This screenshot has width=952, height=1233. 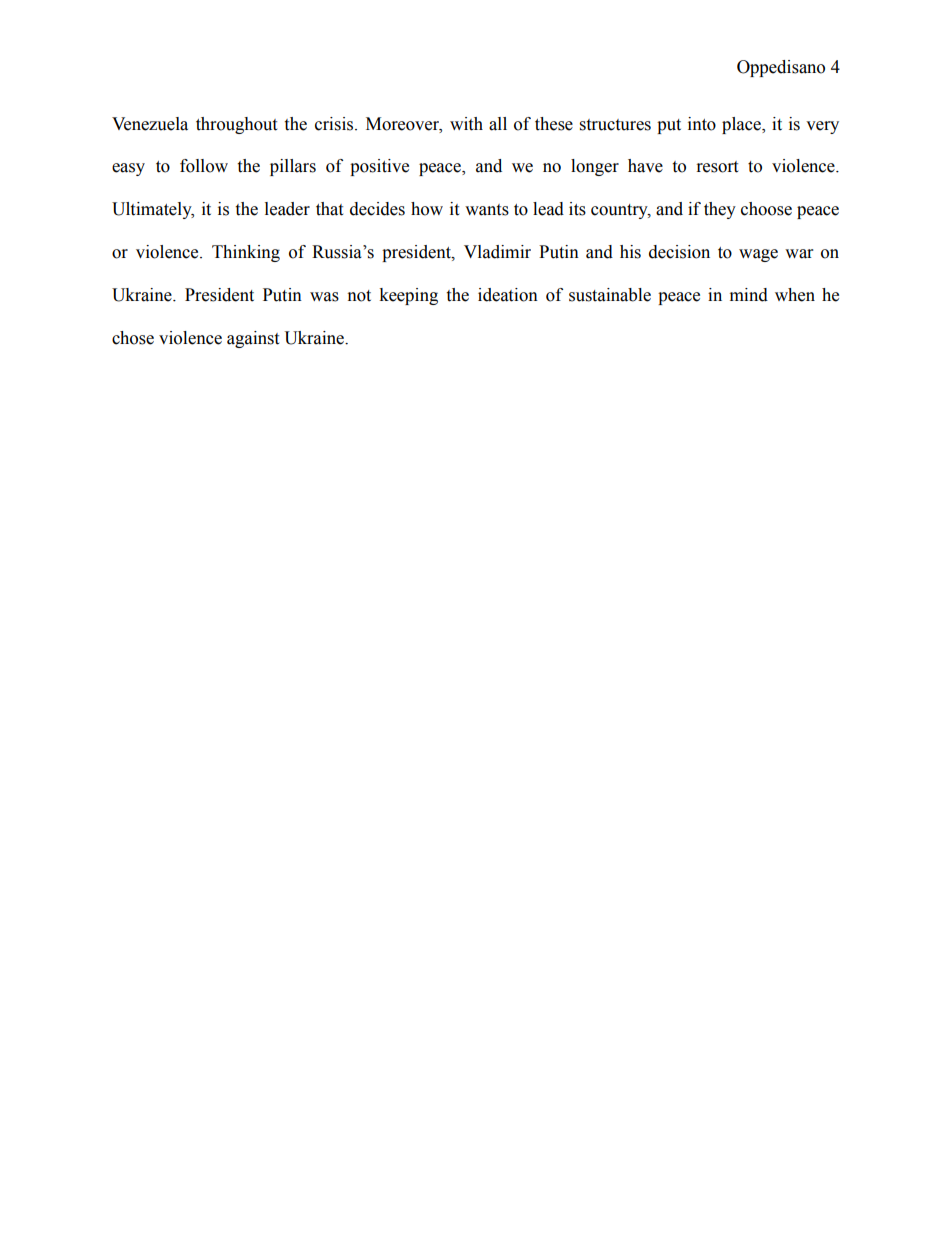 What do you see at coordinates (466, 124) in the screenshot?
I see `with` at bounding box center [466, 124].
